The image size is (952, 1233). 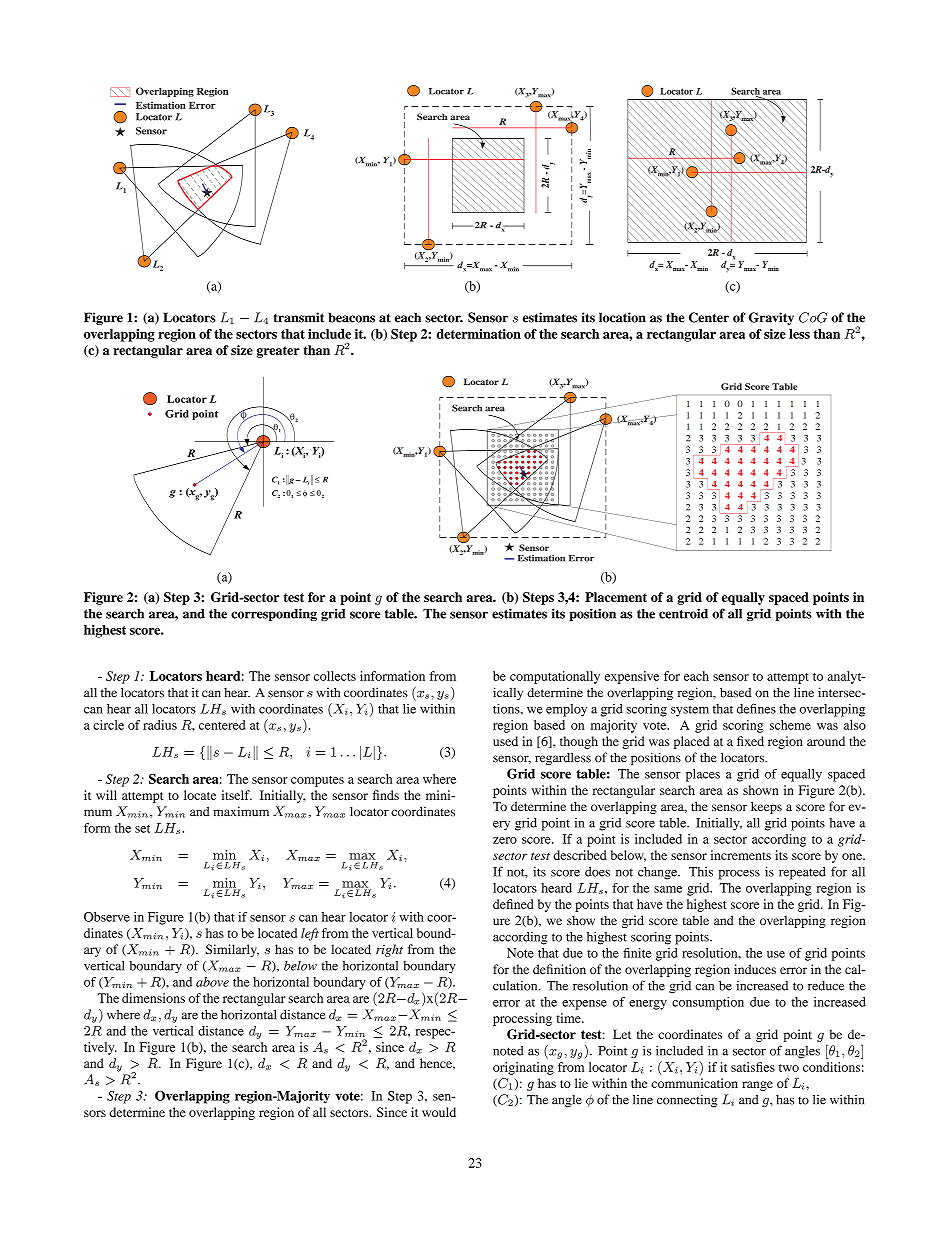 I want to click on defined, so click(x=513, y=904).
